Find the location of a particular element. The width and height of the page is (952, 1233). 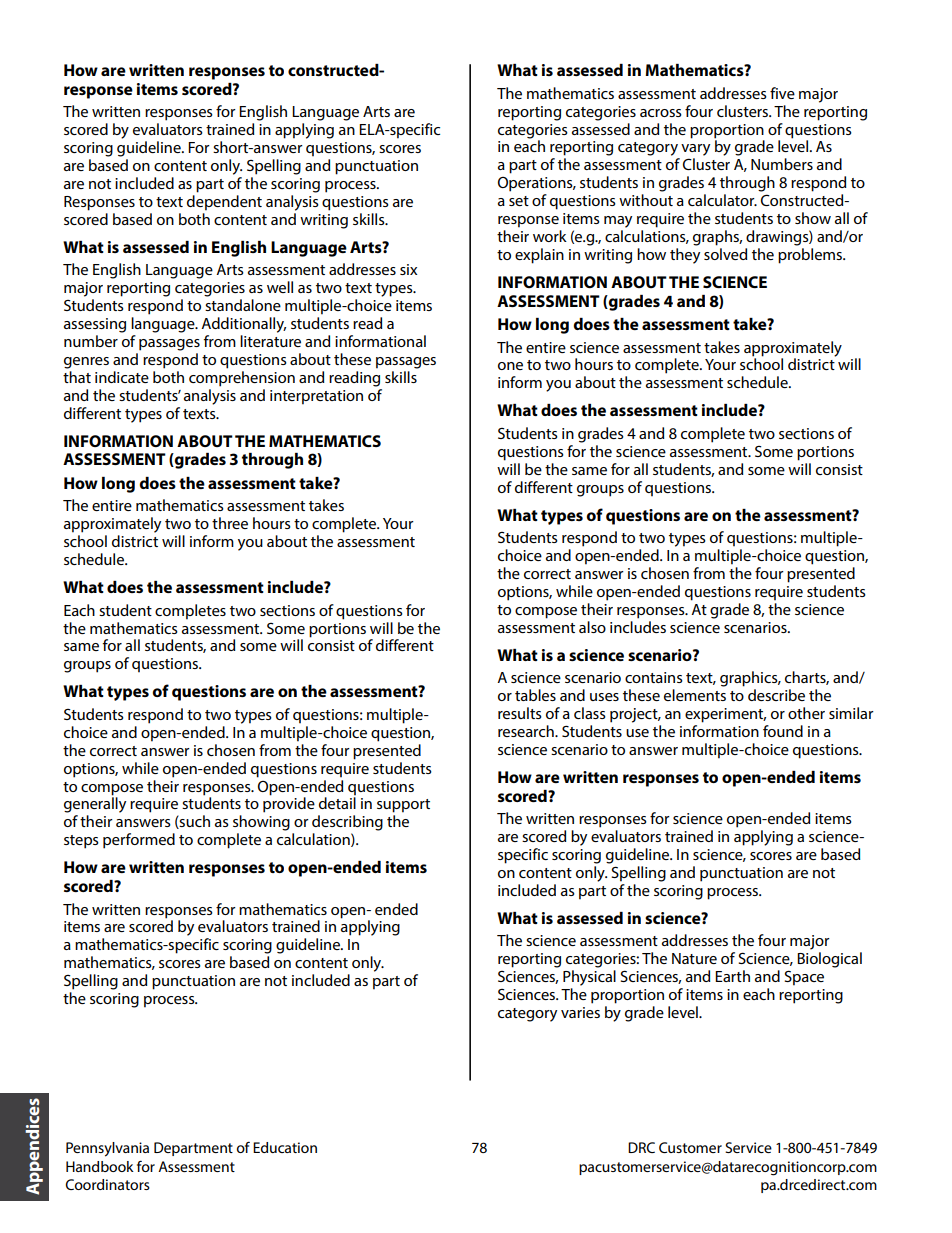

Education is located at coordinates (285, 1147).
